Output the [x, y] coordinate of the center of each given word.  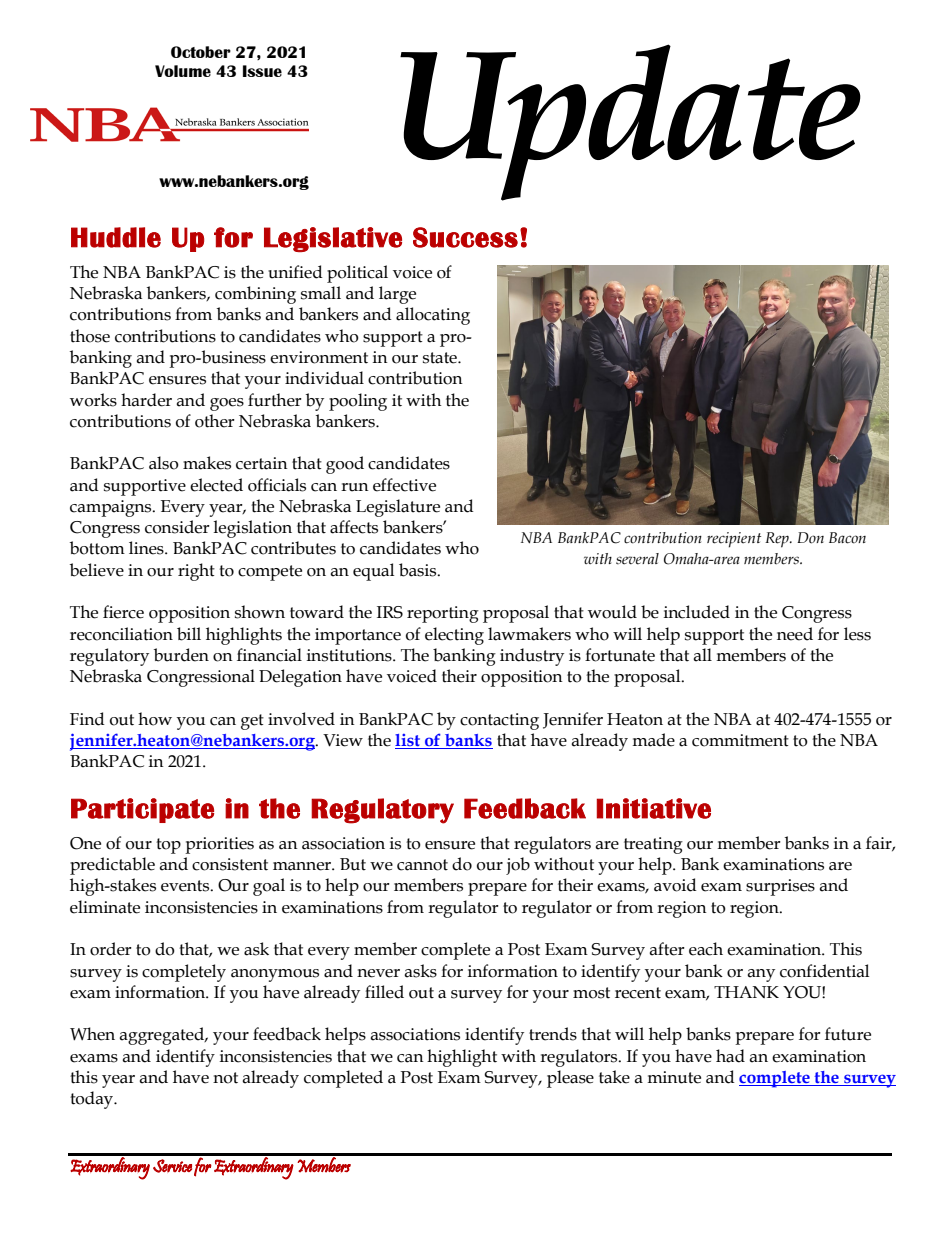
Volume [183, 71]
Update [630, 122]
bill [189, 634]
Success [465, 237]
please [570, 1079]
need [795, 634]
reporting [443, 614]
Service [172, 1166]
